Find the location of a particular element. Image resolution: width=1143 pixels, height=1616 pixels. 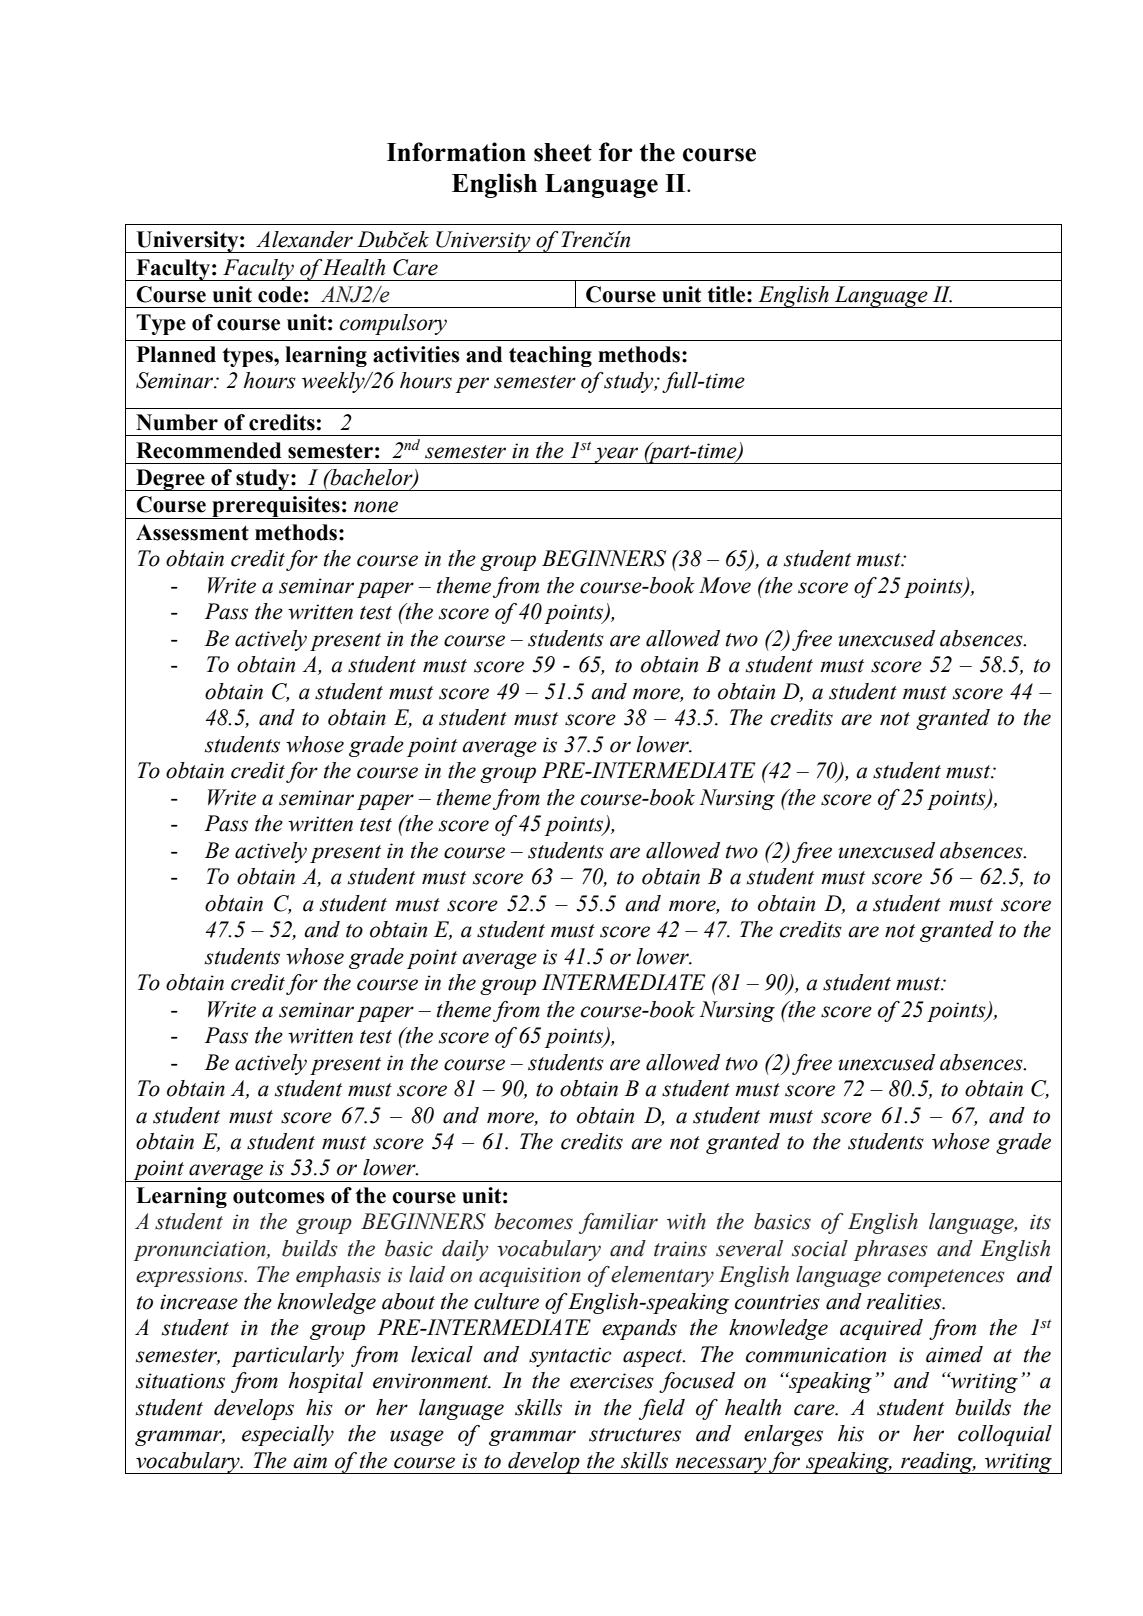

sheet is located at coordinates (563, 152).
